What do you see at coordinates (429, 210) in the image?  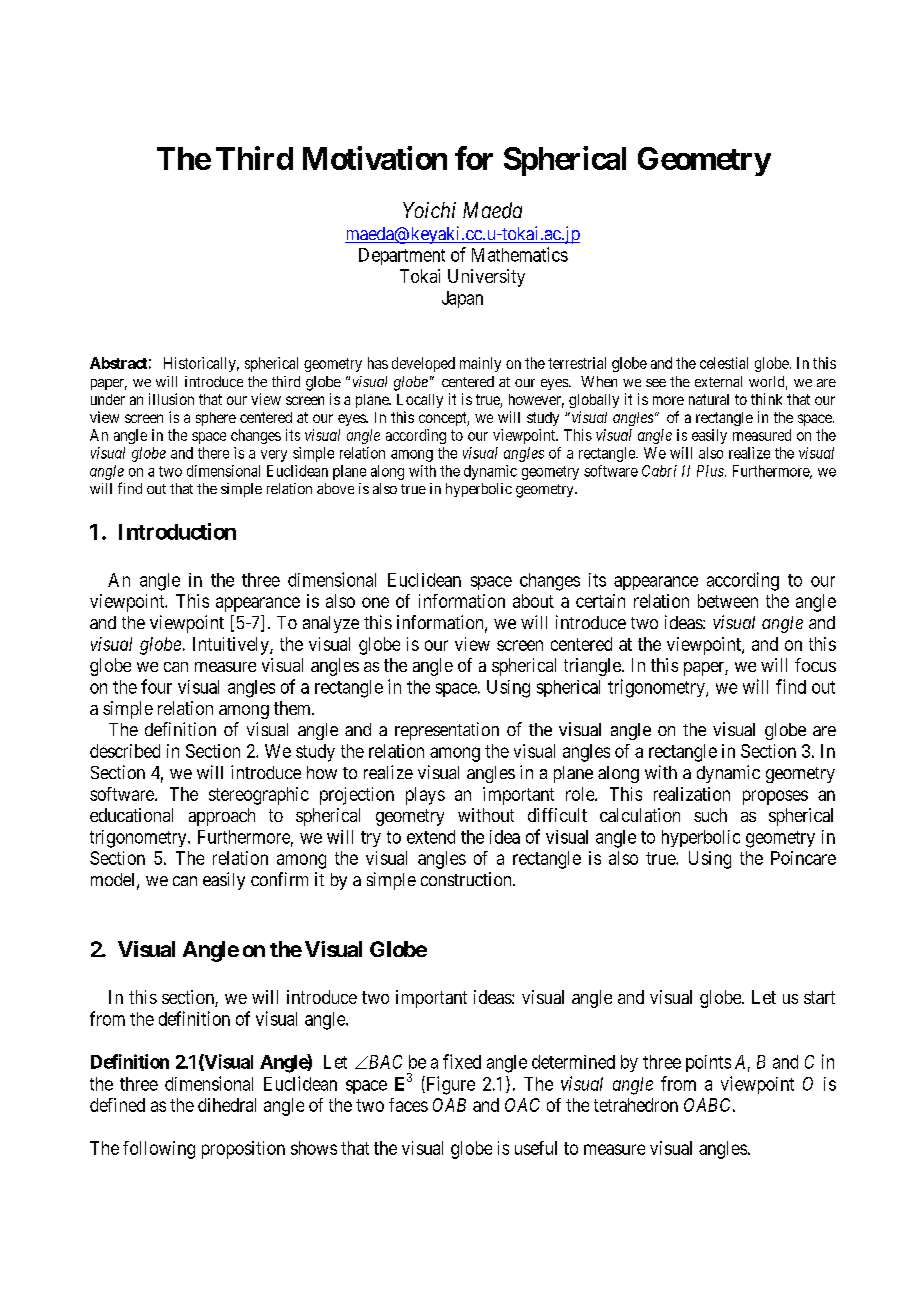 I see `Yoichi` at bounding box center [429, 210].
